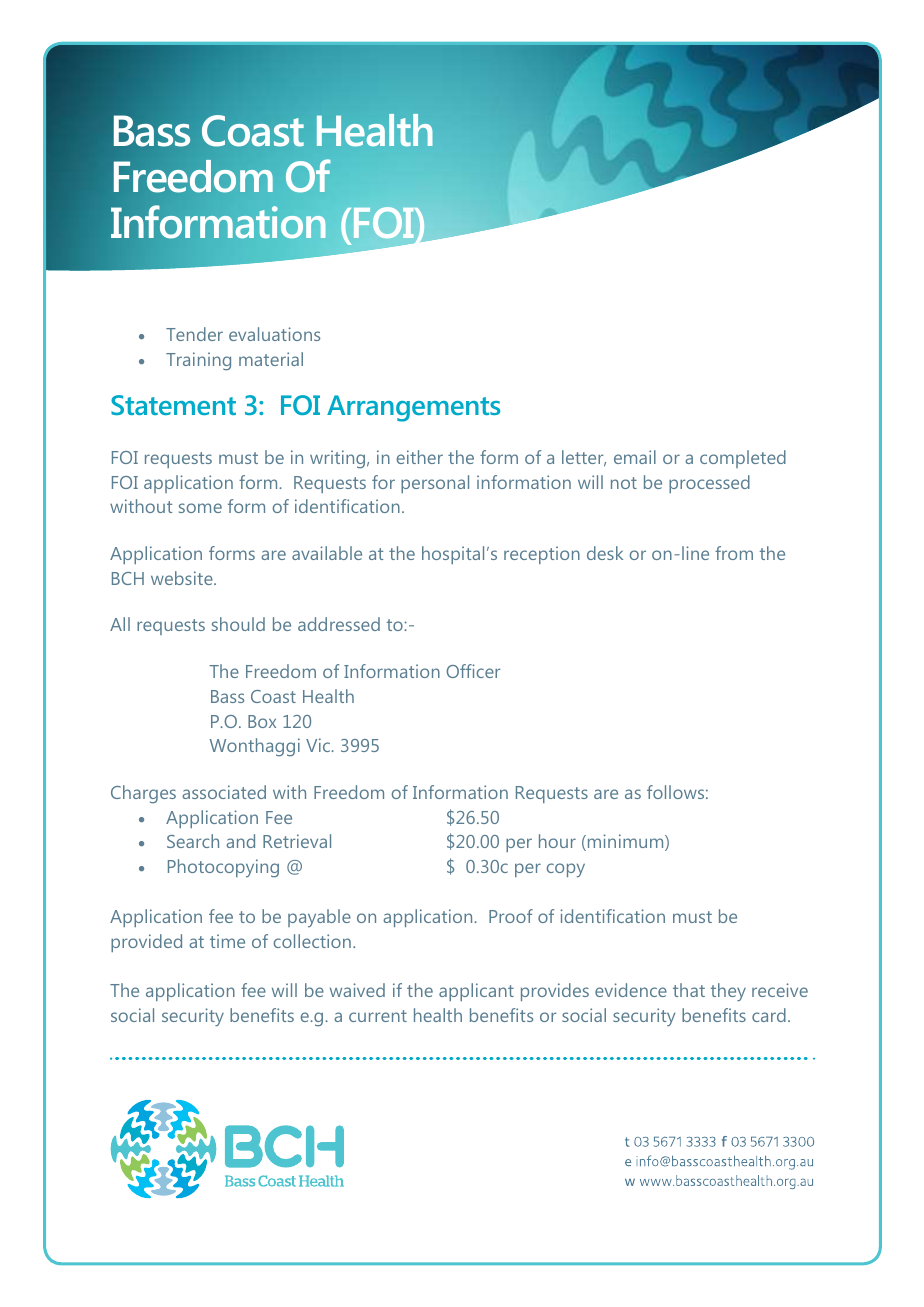 This screenshot has width=924, height=1307. What do you see at coordinates (473, 671) in the screenshot?
I see `Officer` at bounding box center [473, 671].
